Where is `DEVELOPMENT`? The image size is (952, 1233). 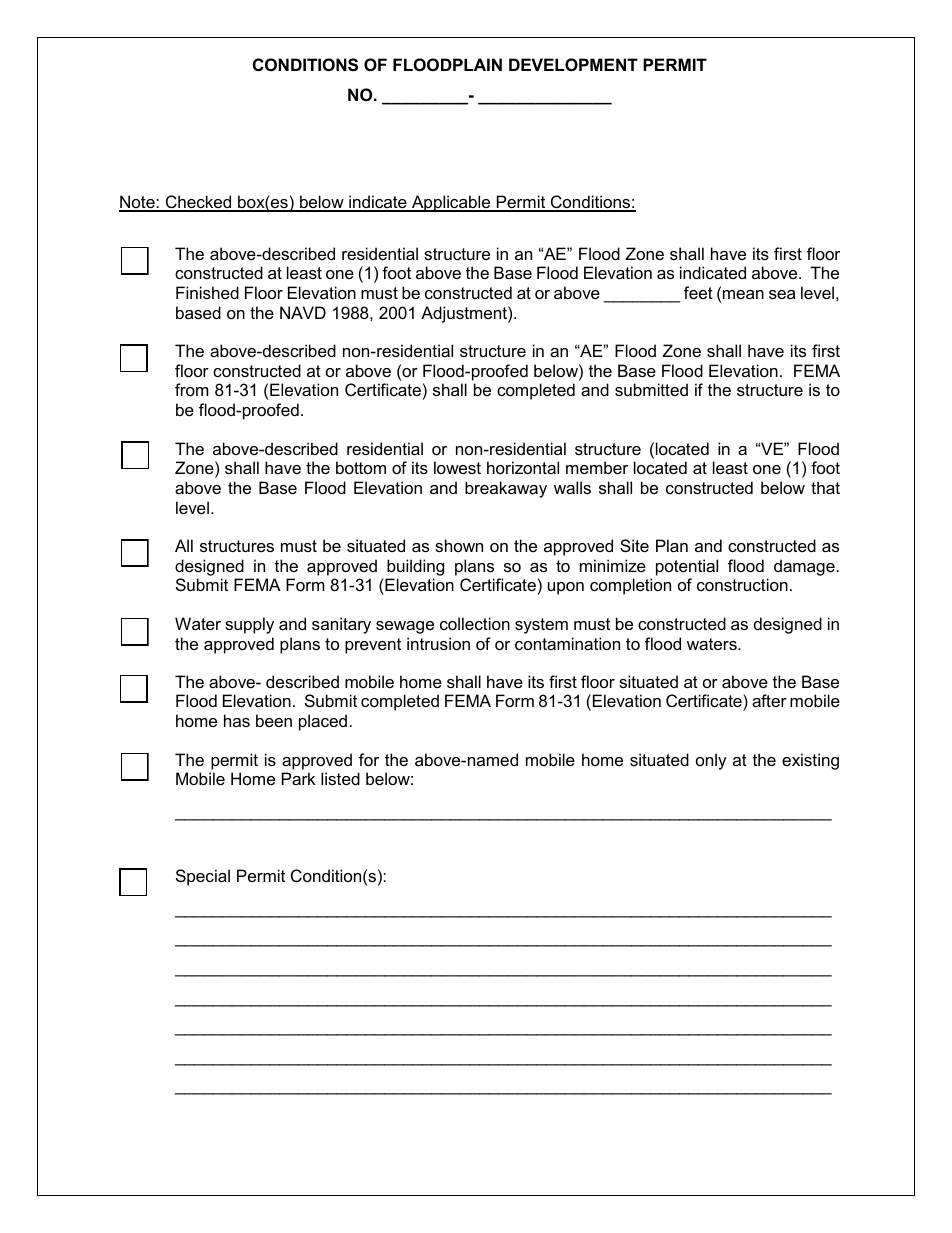 DEVELOPMENT is located at coordinates (573, 64).
